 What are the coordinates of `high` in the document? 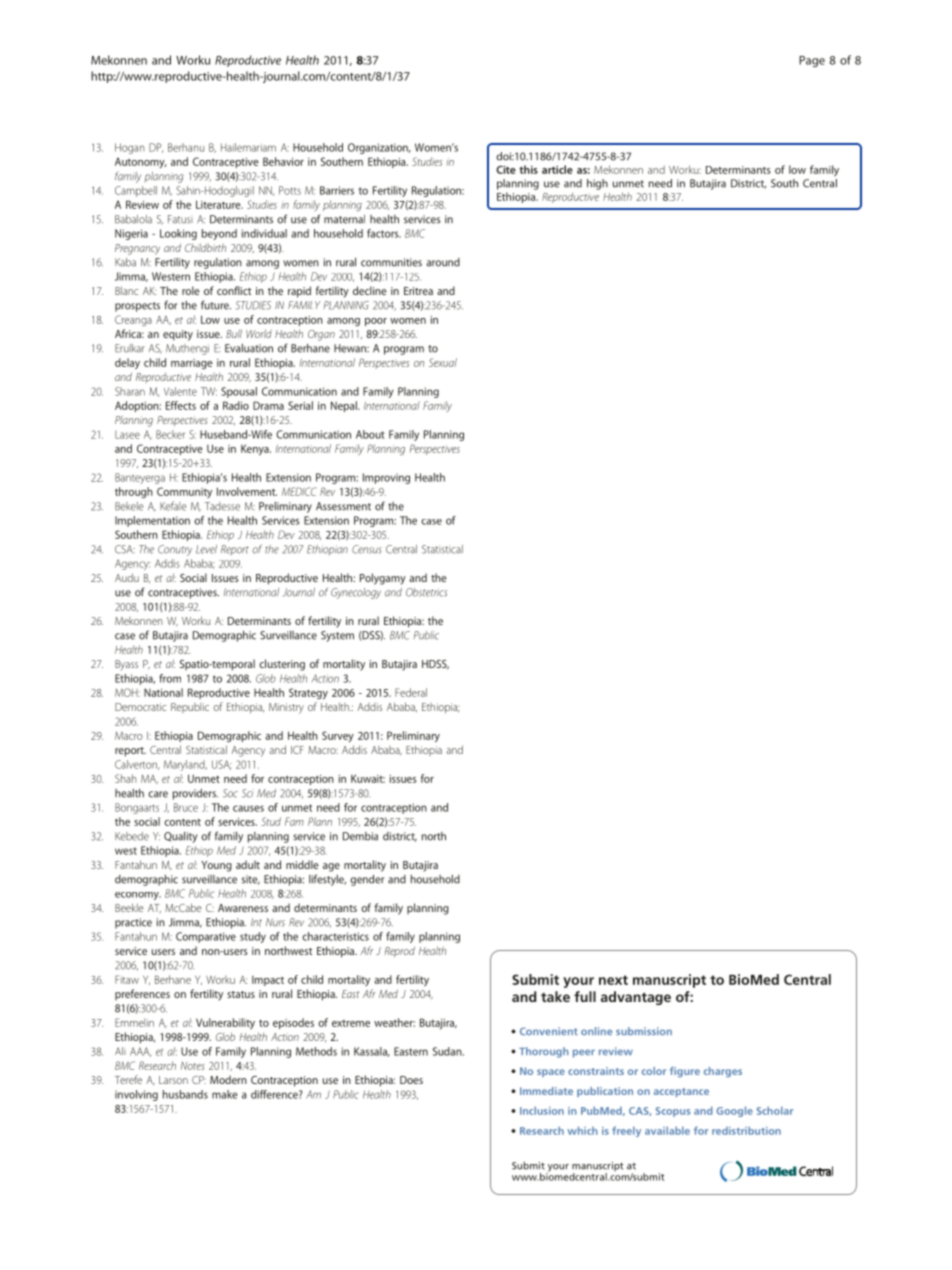 It's located at (597, 184).
